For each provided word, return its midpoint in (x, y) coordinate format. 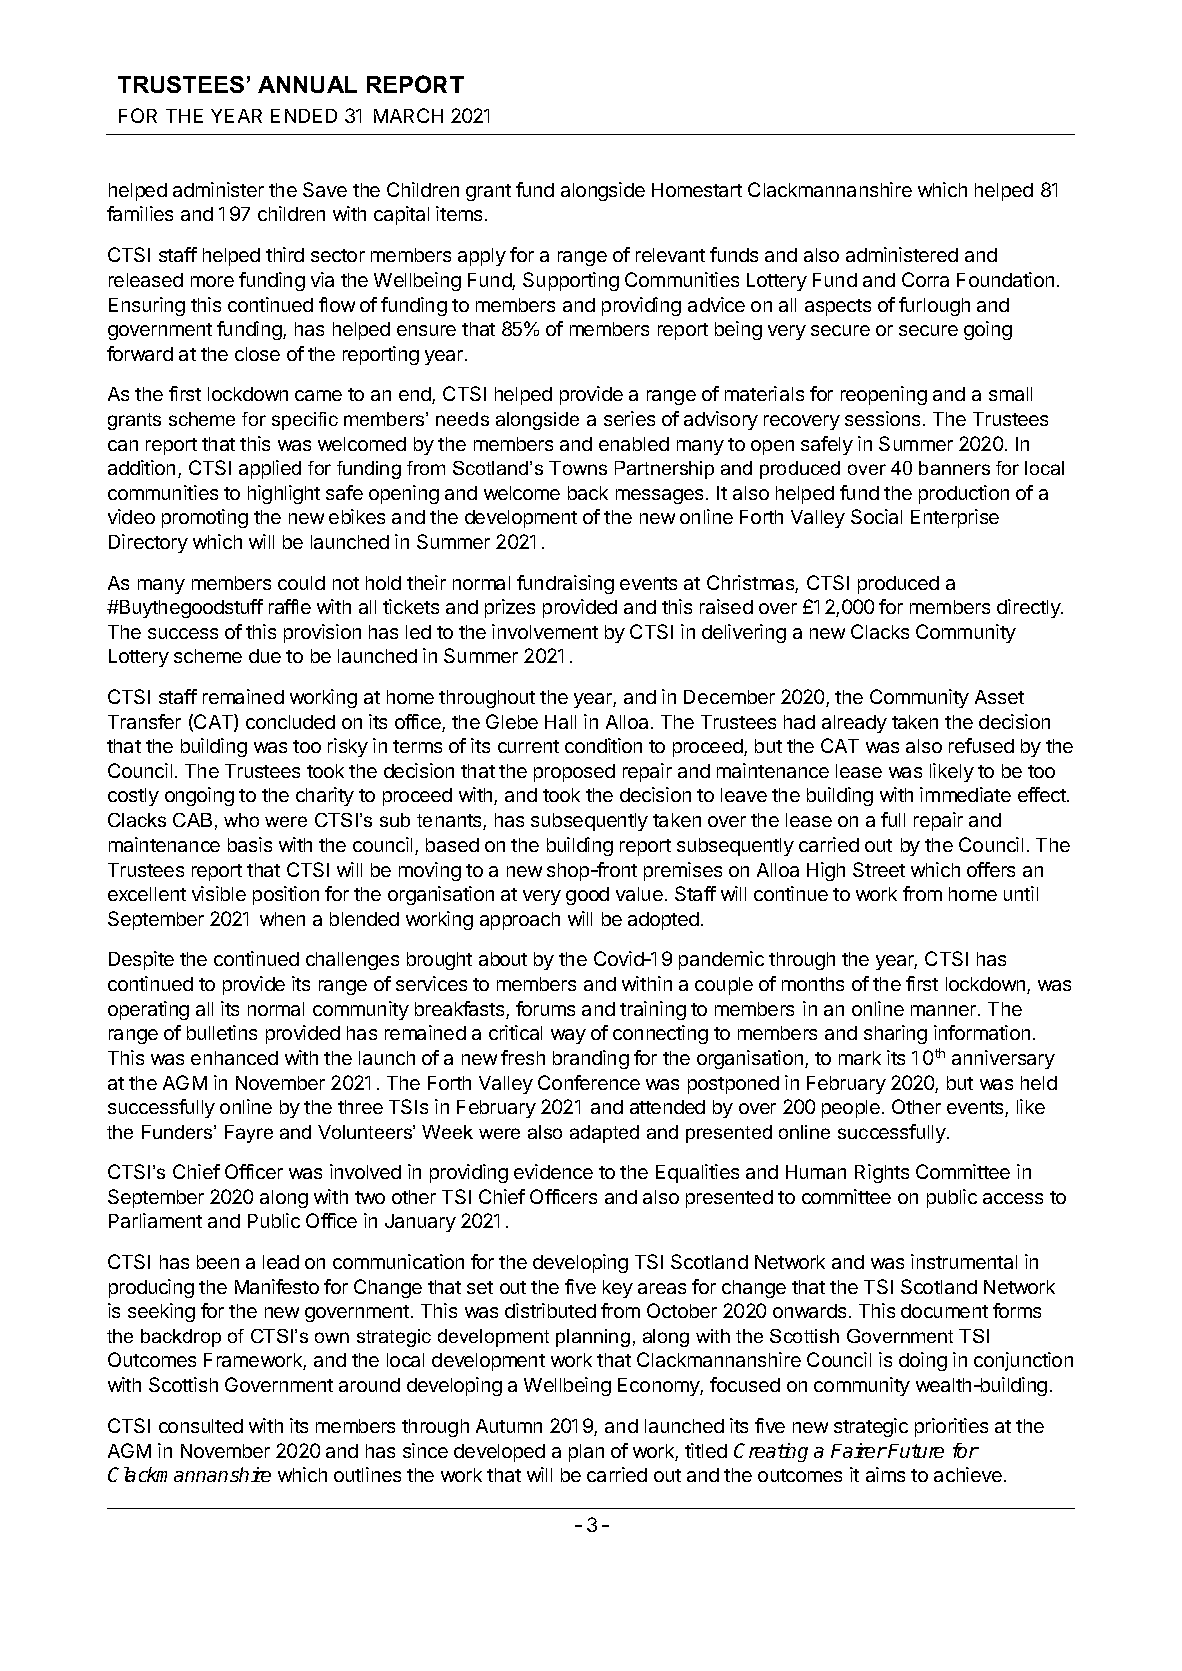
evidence (553, 1171)
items (459, 213)
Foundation (1005, 279)
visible (219, 893)
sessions (882, 418)
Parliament (155, 1220)
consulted (201, 1426)
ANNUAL (307, 84)
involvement (545, 631)
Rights (882, 1173)
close (257, 354)
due (265, 656)
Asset (999, 697)
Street (879, 869)
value (639, 894)
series (629, 418)
